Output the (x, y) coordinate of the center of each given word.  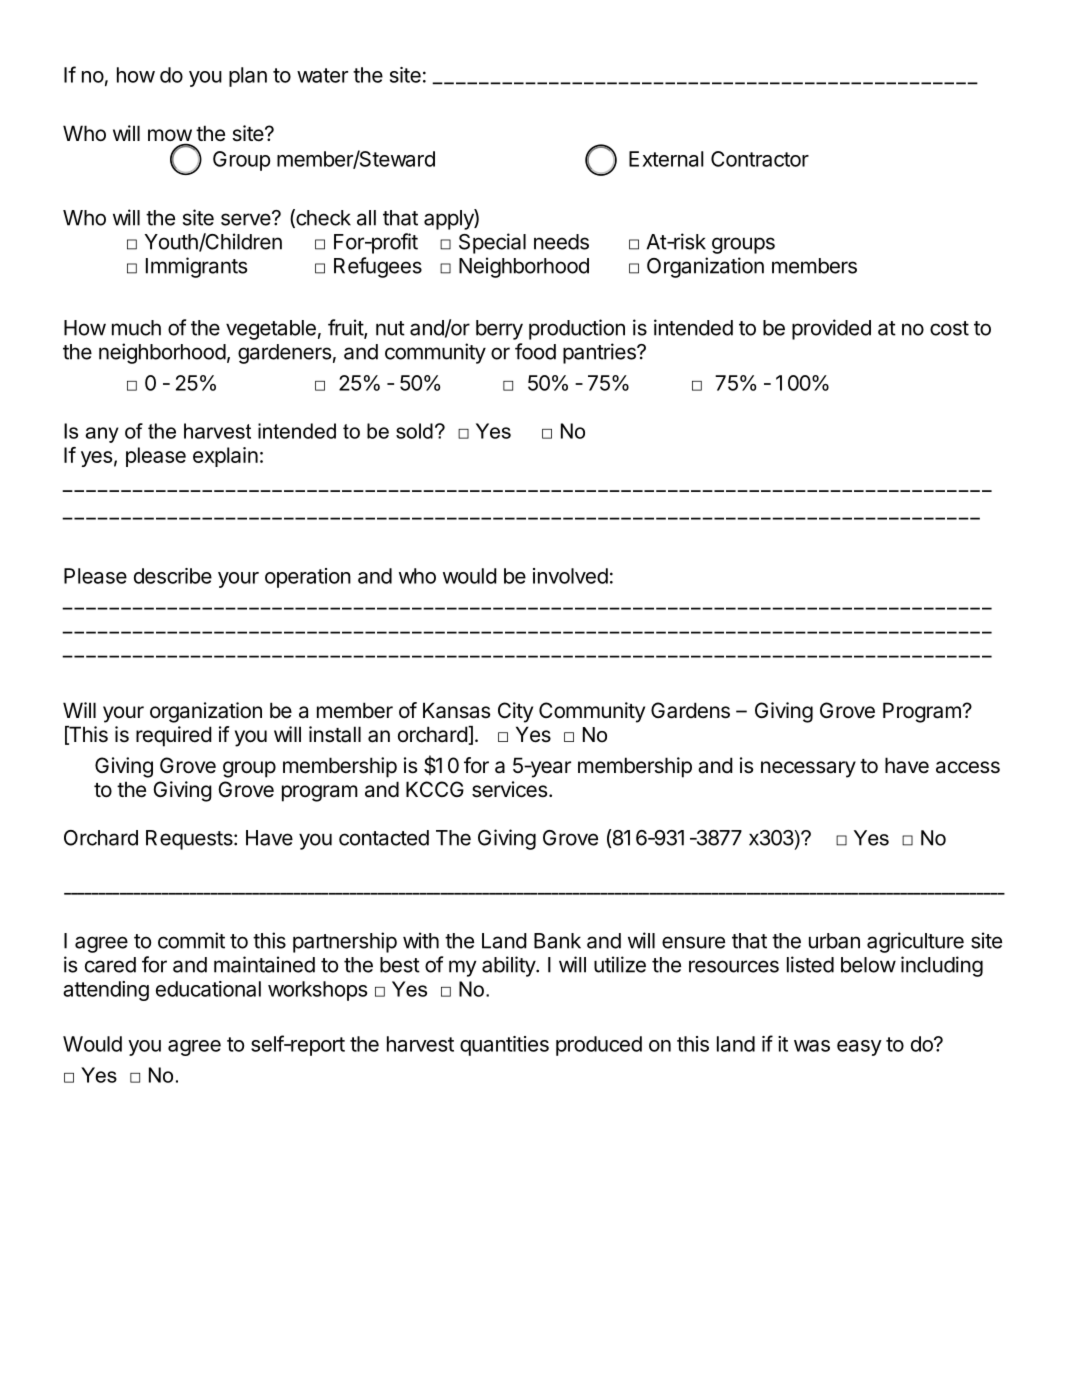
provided (831, 329)
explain (225, 457)
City (515, 712)
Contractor (760, 159)
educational (208, 989)
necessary (808, 769)
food (535, 351)
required (174, 736)
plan (248, 77)
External (666, 159)
